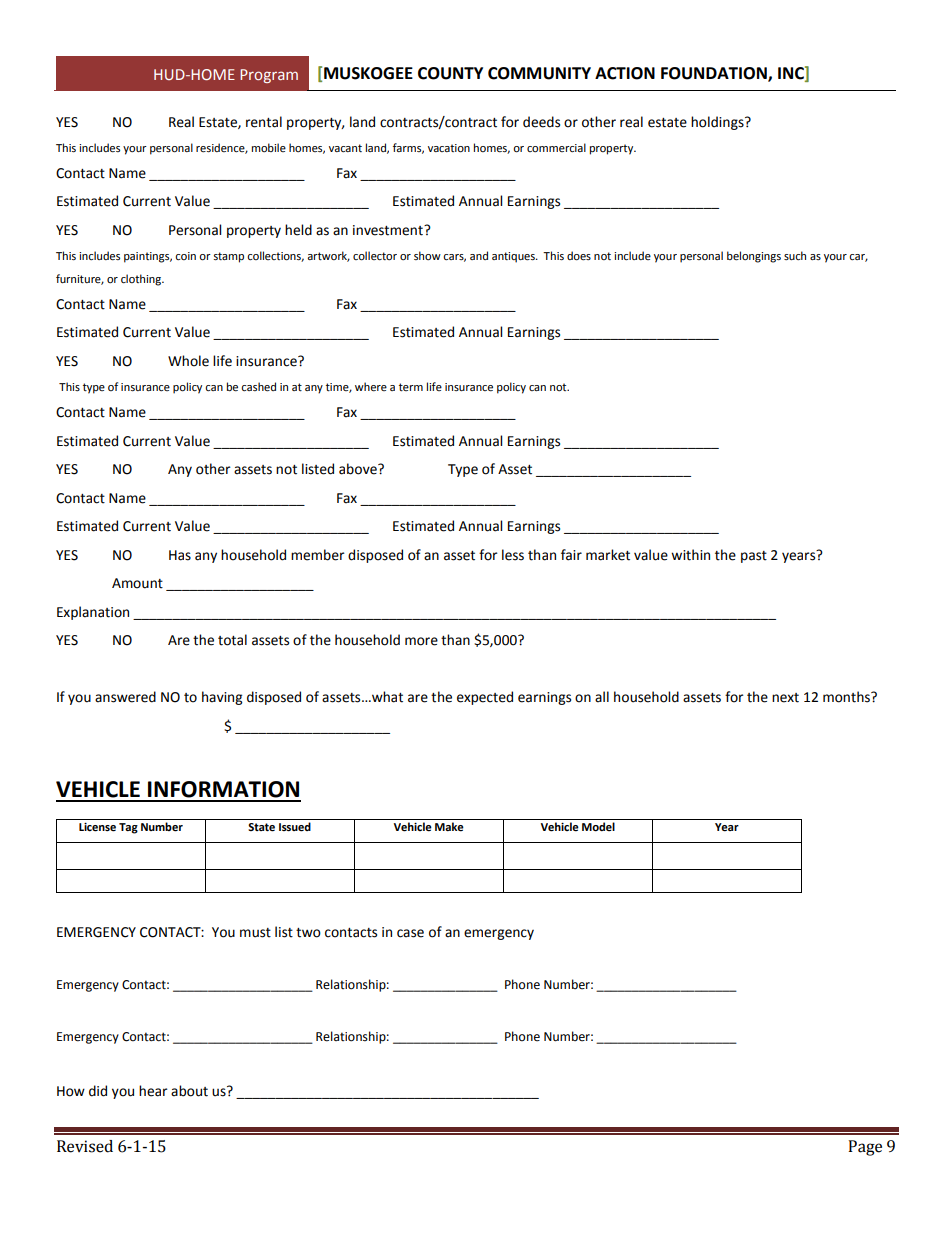  I want to click on COUNTY, so click(450, 73).
